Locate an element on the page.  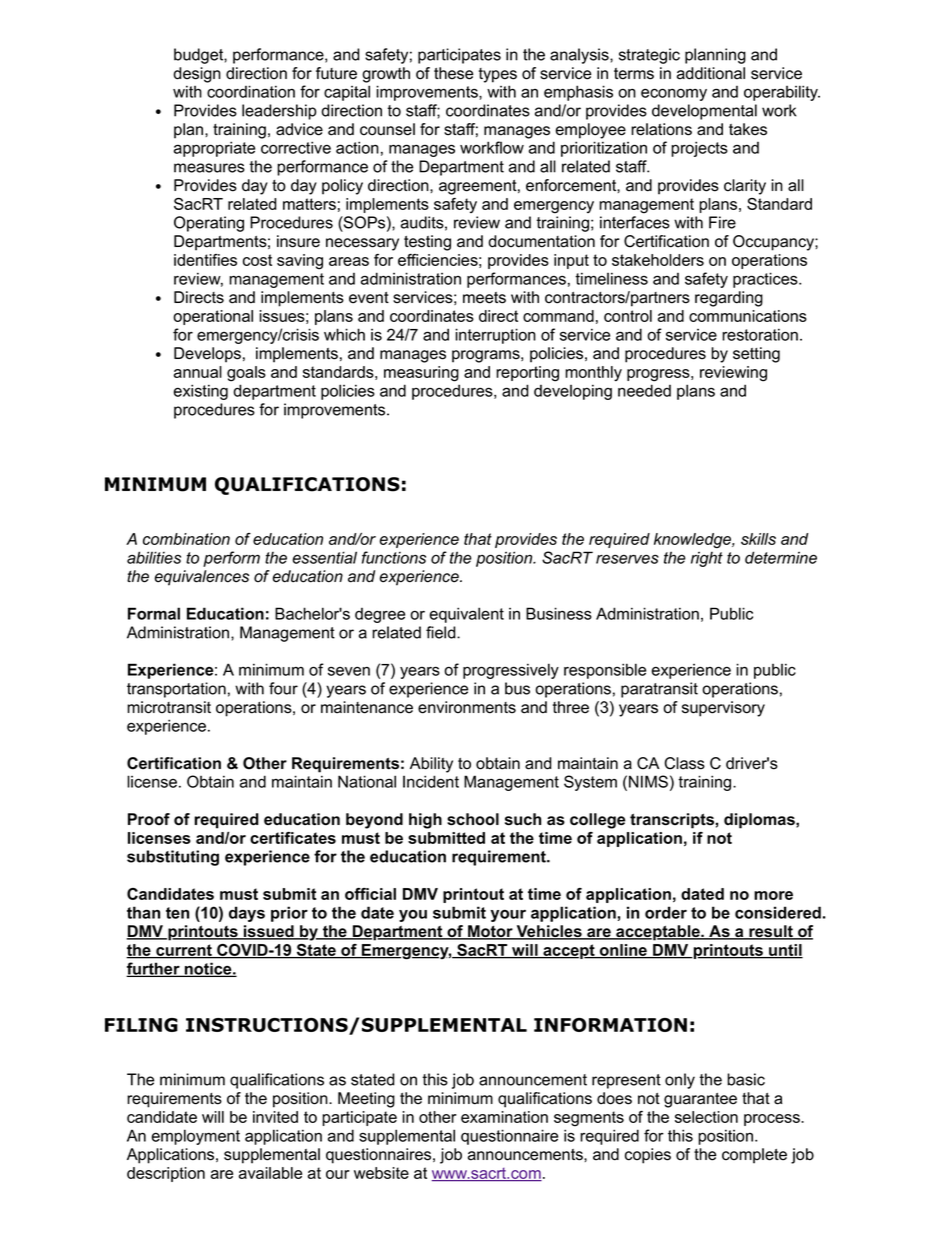
right is located at coordinates (707, 559).
